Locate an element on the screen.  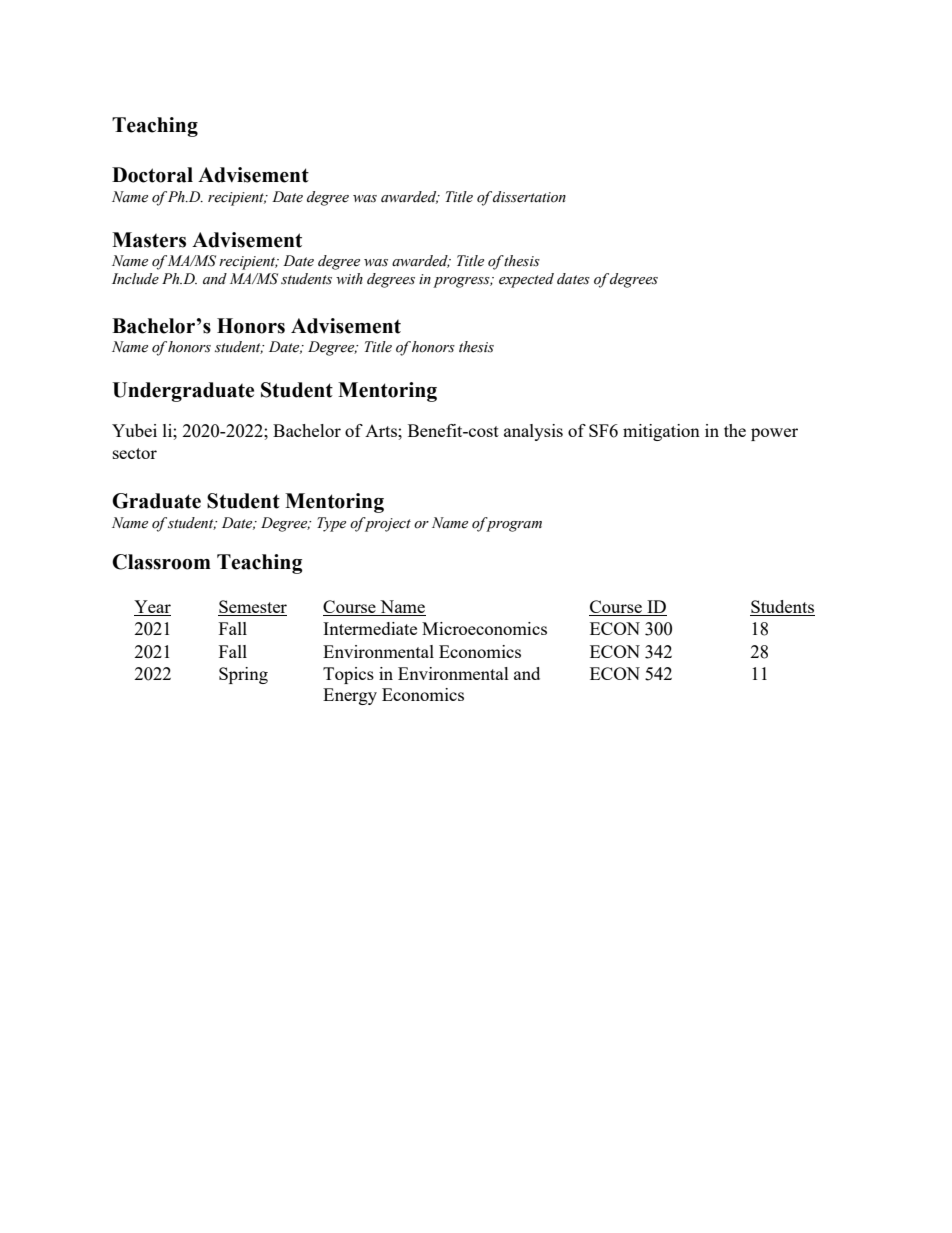
dissertation is located at coordinates (529, 197).
